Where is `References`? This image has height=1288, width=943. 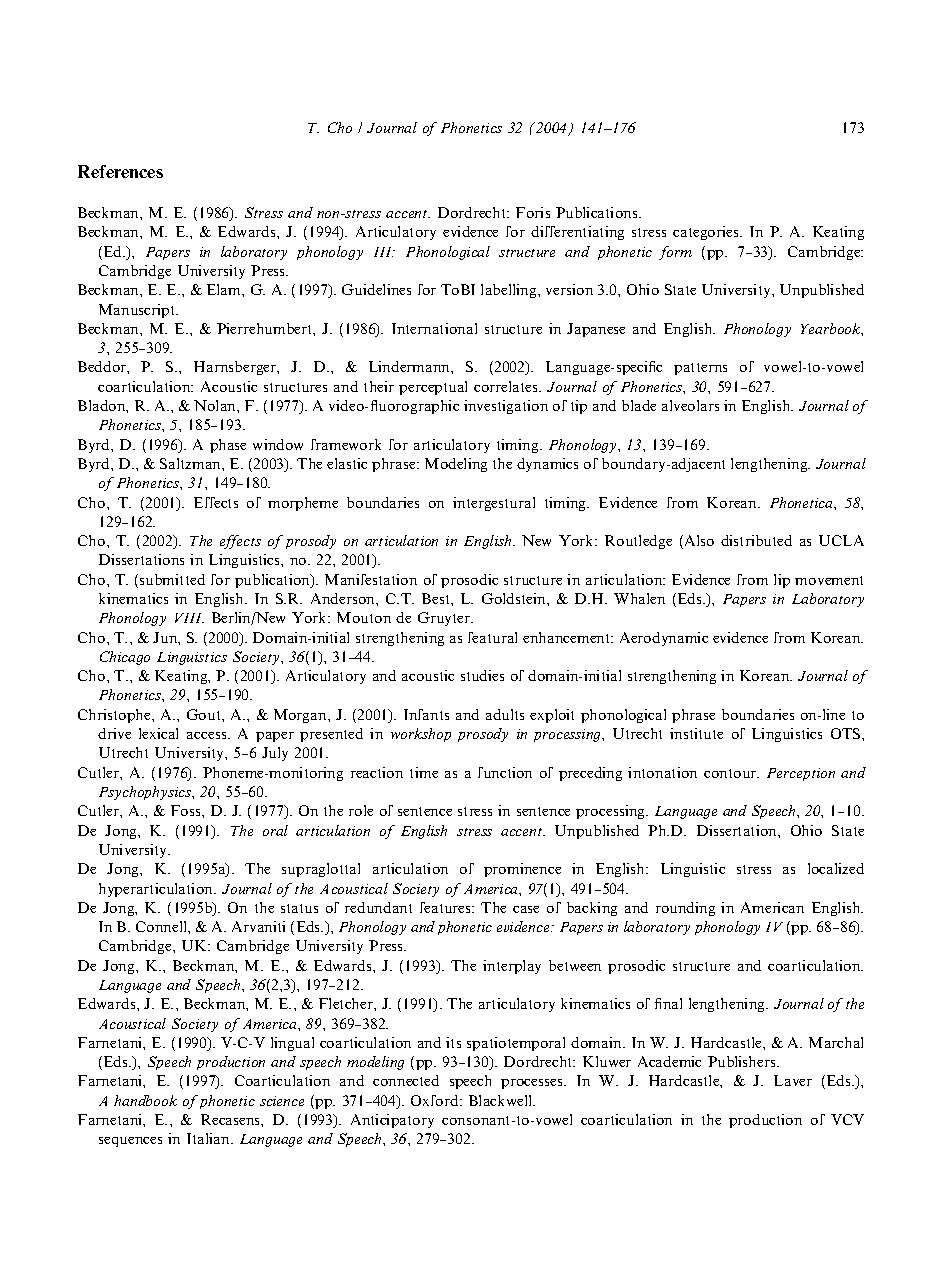
References is located at coordinates (120, 171).
